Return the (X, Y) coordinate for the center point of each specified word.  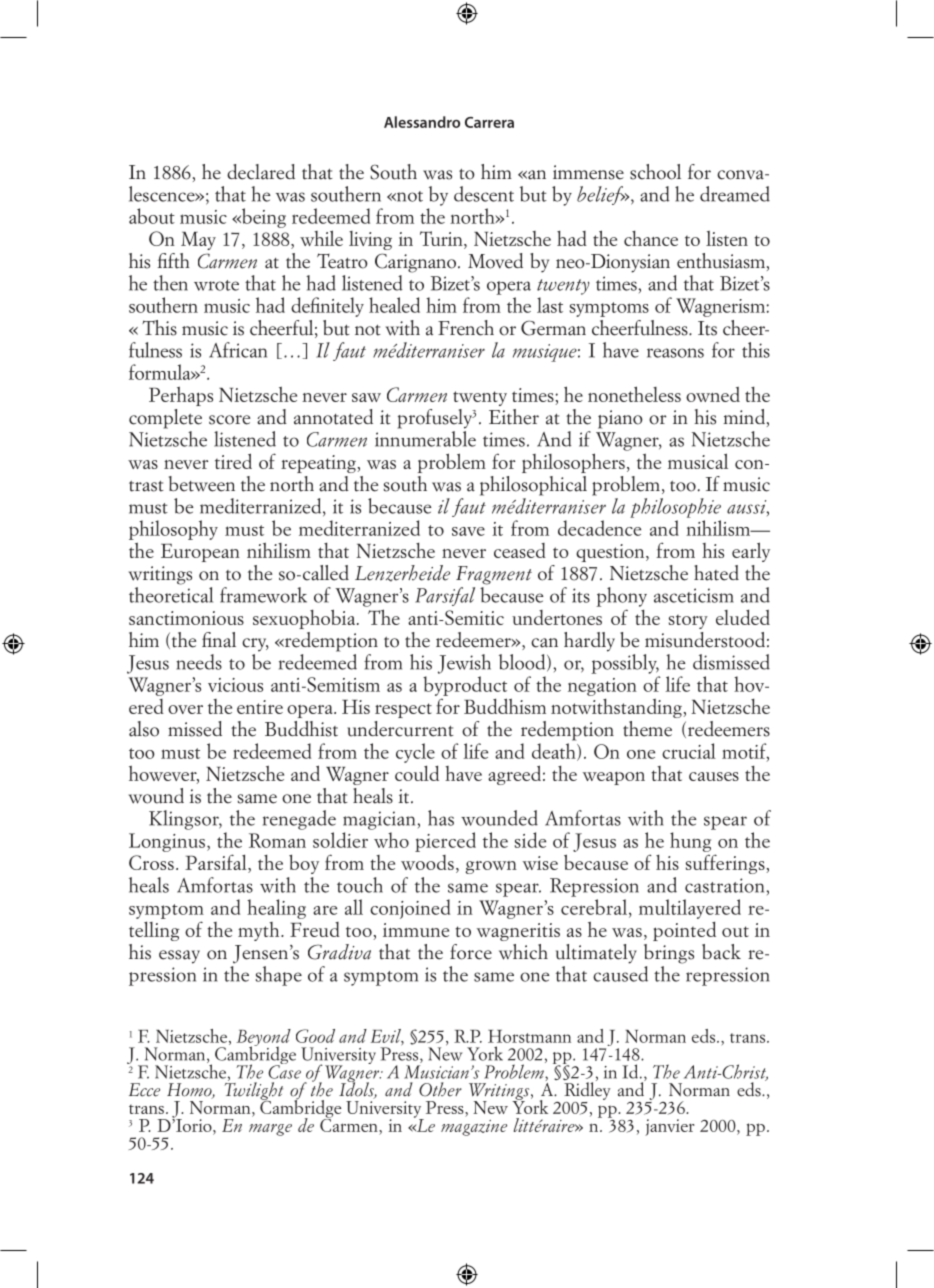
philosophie (675, 508)
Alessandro (422, 122)
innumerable (425, 439)
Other (440, 1089)
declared (261, 172)
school (655, 172)
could (417, 773)
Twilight (253, 1091)
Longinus (167, 842)
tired (233, 461)
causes (714, 776)
